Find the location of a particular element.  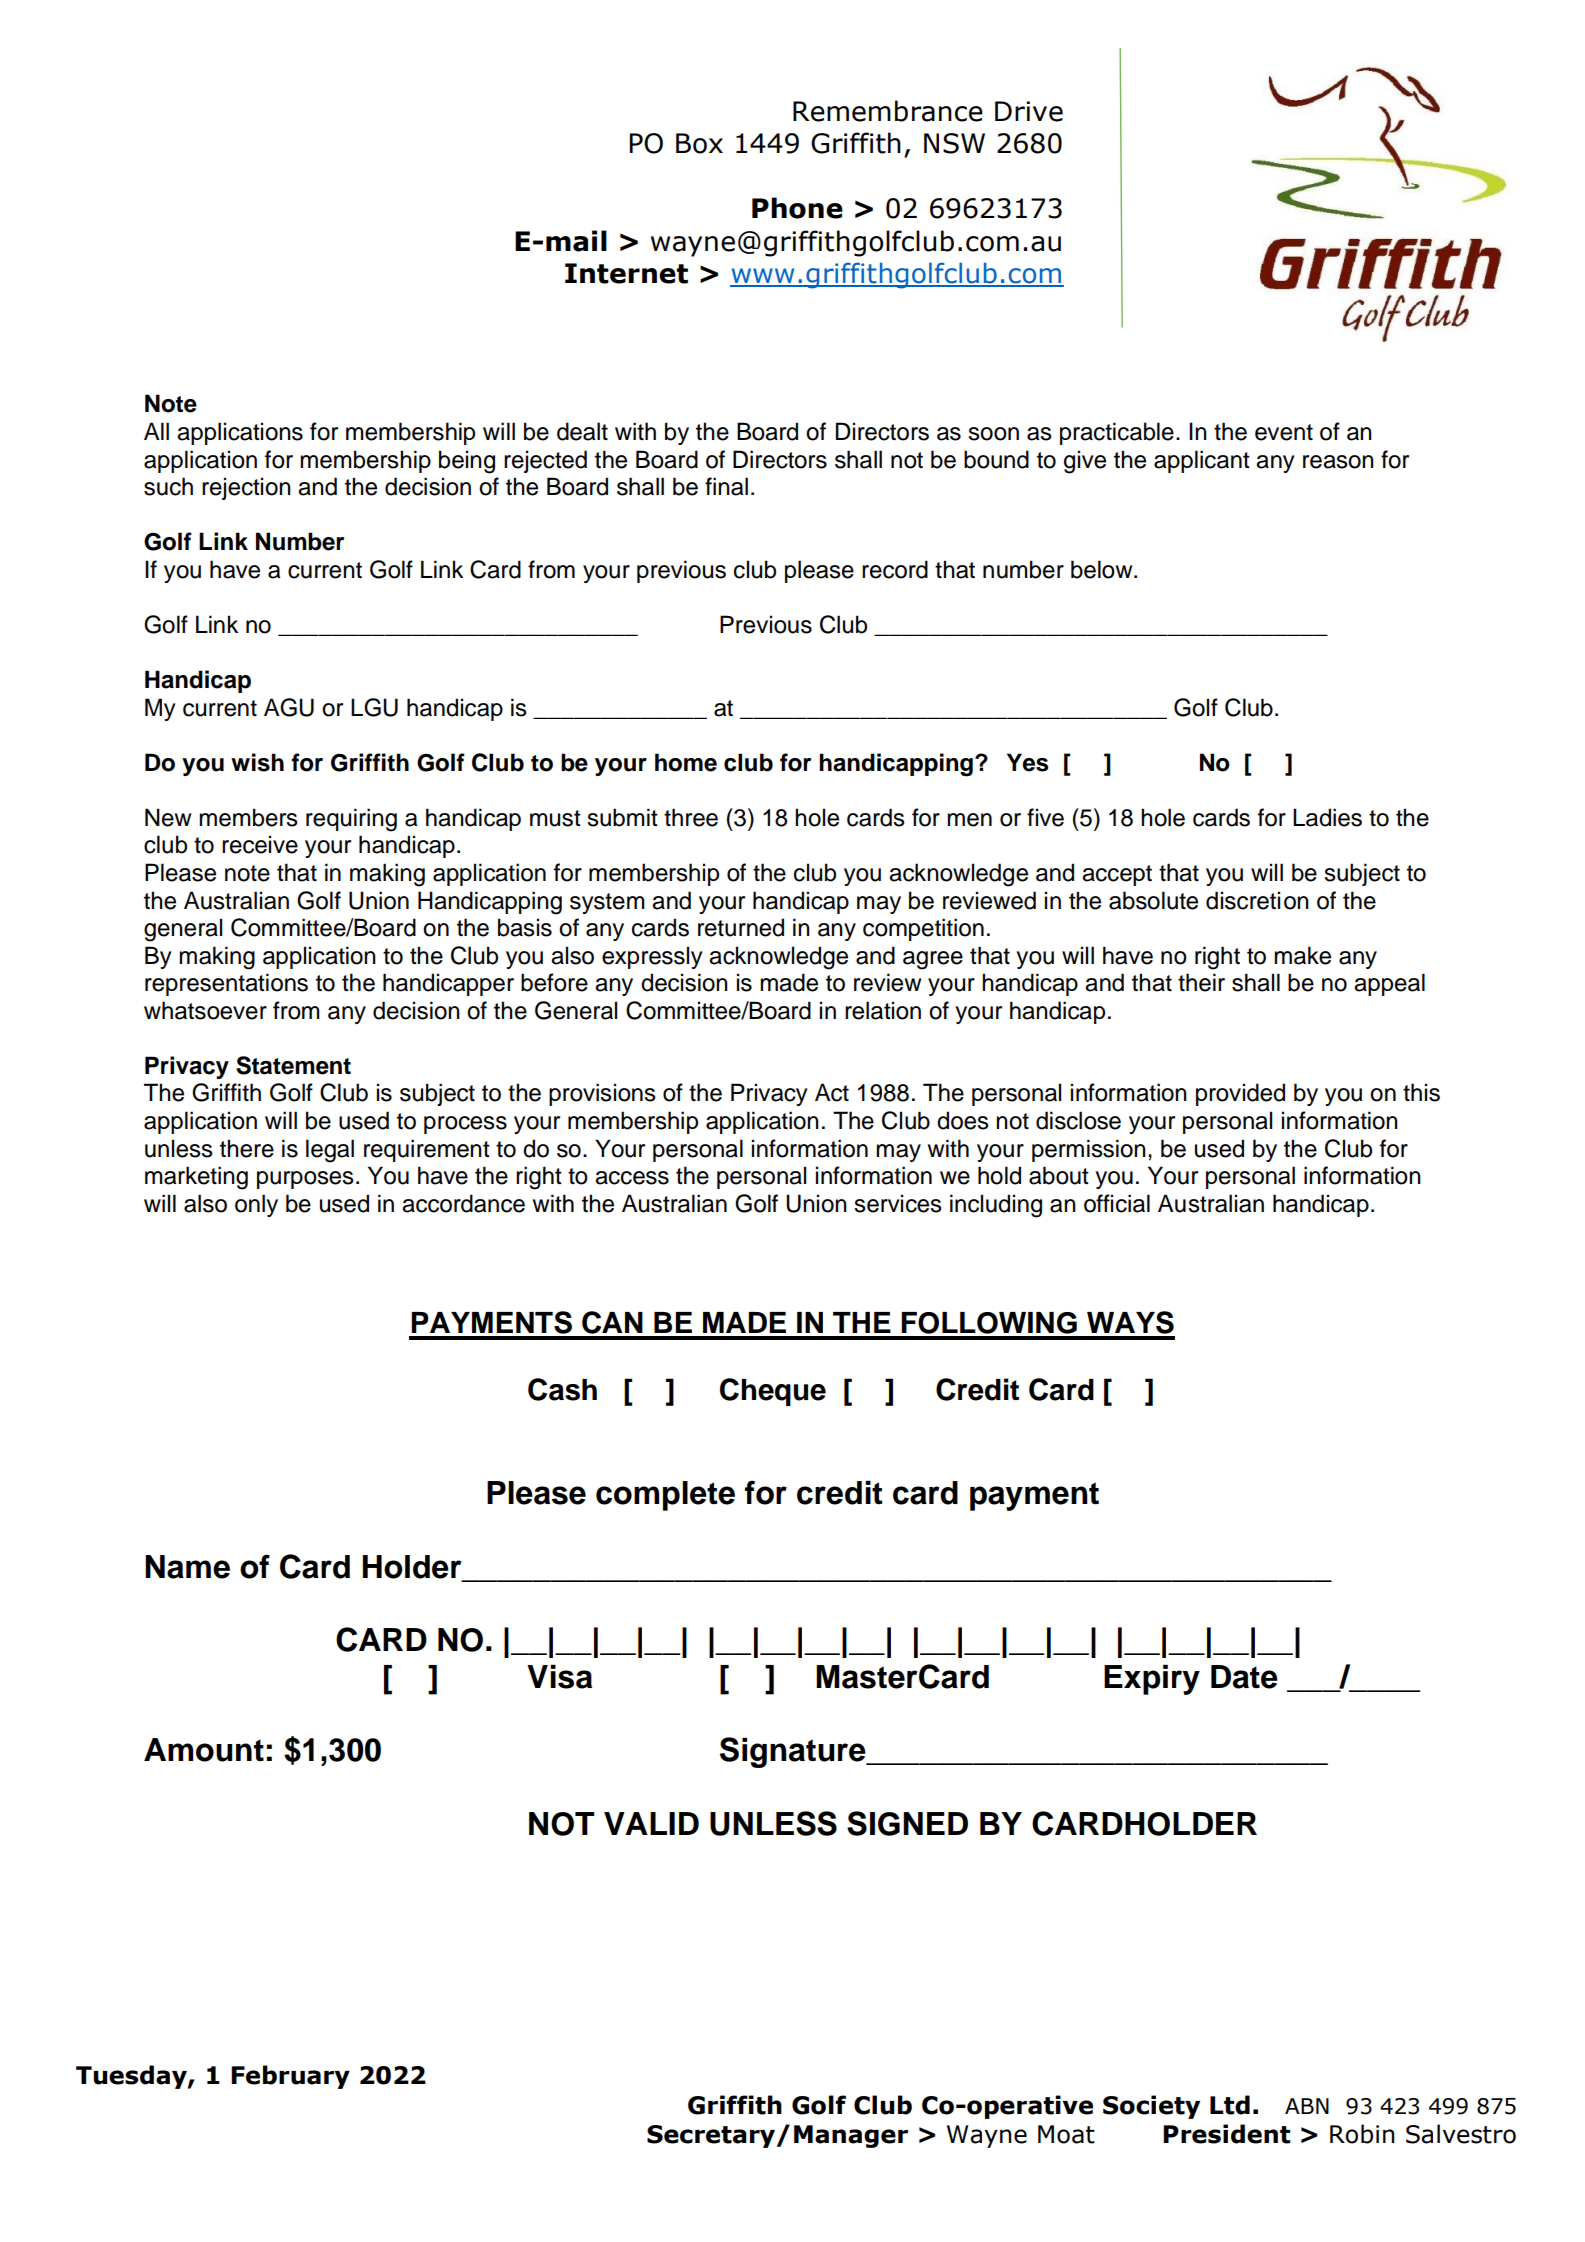

Internet is located at coordinates (626, 273).
